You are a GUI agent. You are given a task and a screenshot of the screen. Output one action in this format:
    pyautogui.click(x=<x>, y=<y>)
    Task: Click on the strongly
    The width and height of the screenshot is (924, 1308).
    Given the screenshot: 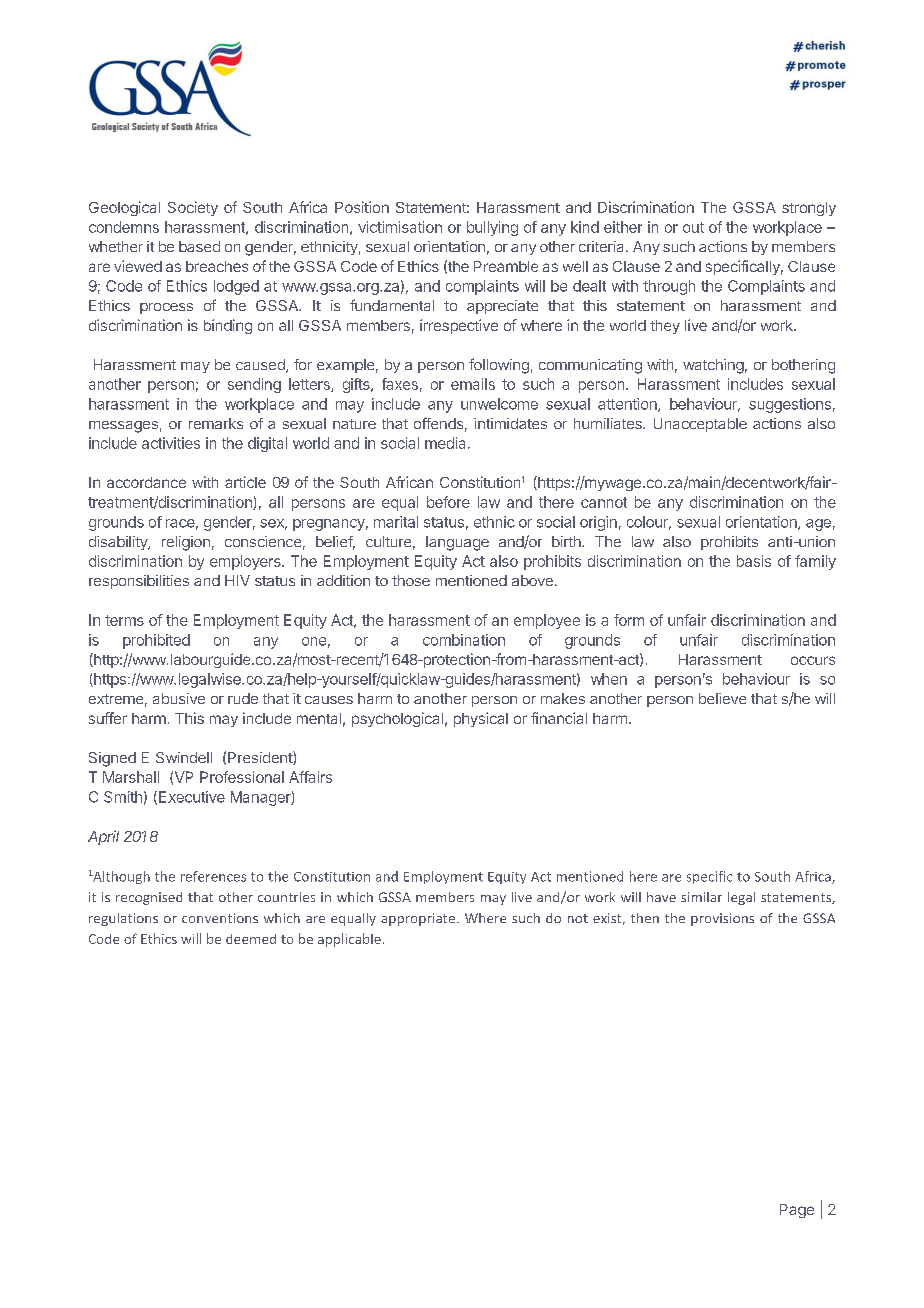 What is the action you would take?
    pyautogui.click(x=809, y=209)
